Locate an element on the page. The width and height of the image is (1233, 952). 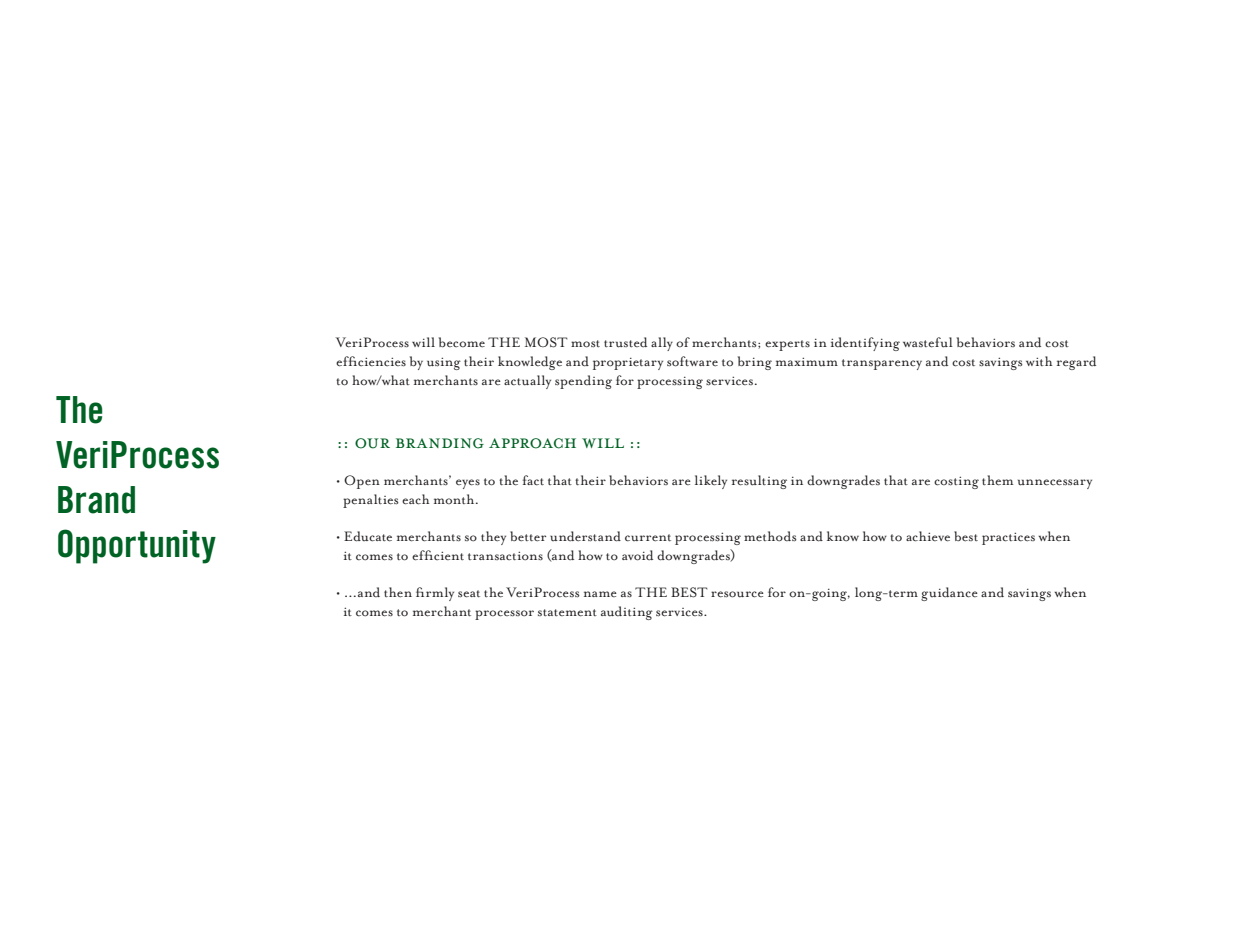
efficiencies is located at coordinates (371, 361).
